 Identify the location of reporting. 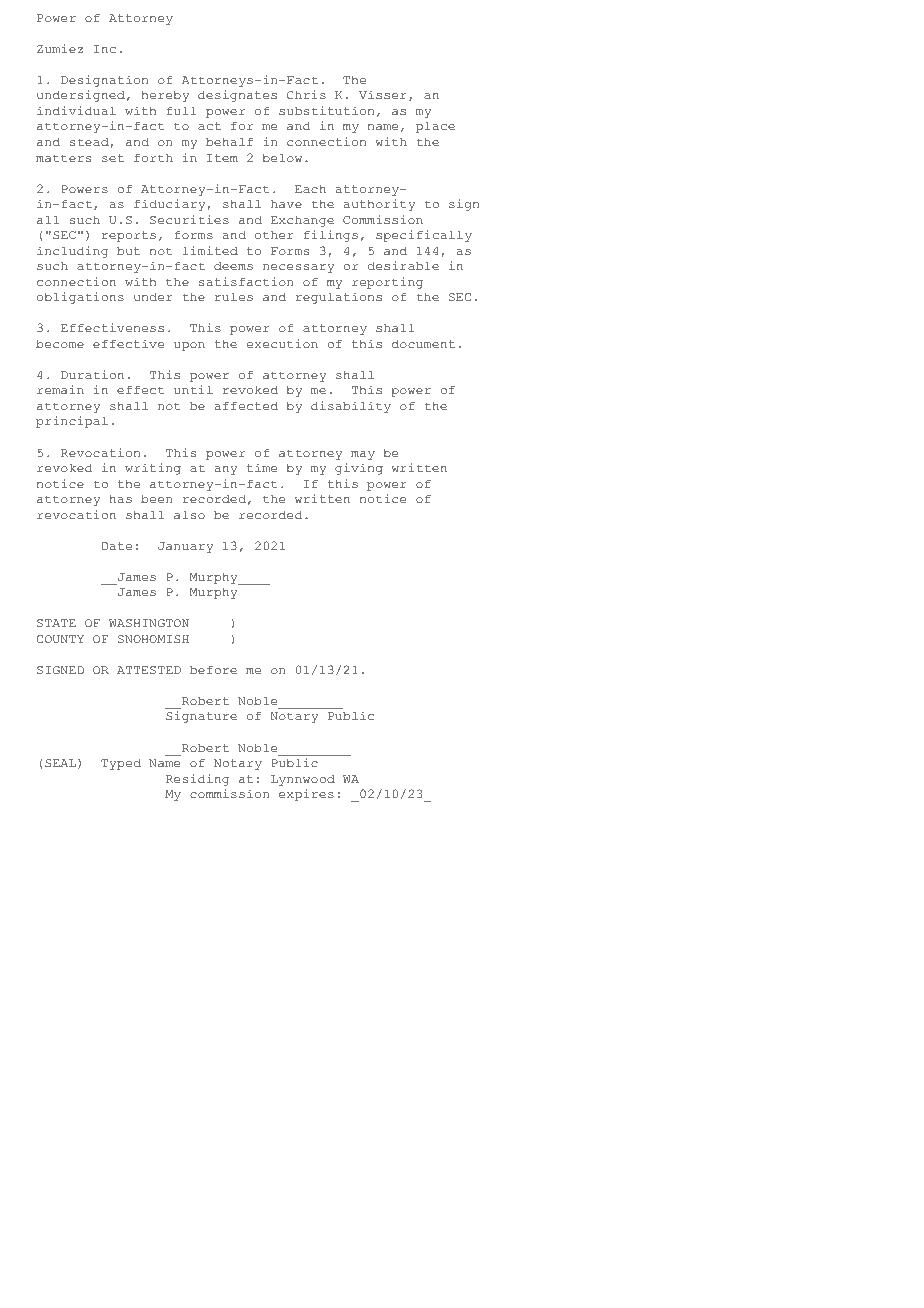
(387, 283).
